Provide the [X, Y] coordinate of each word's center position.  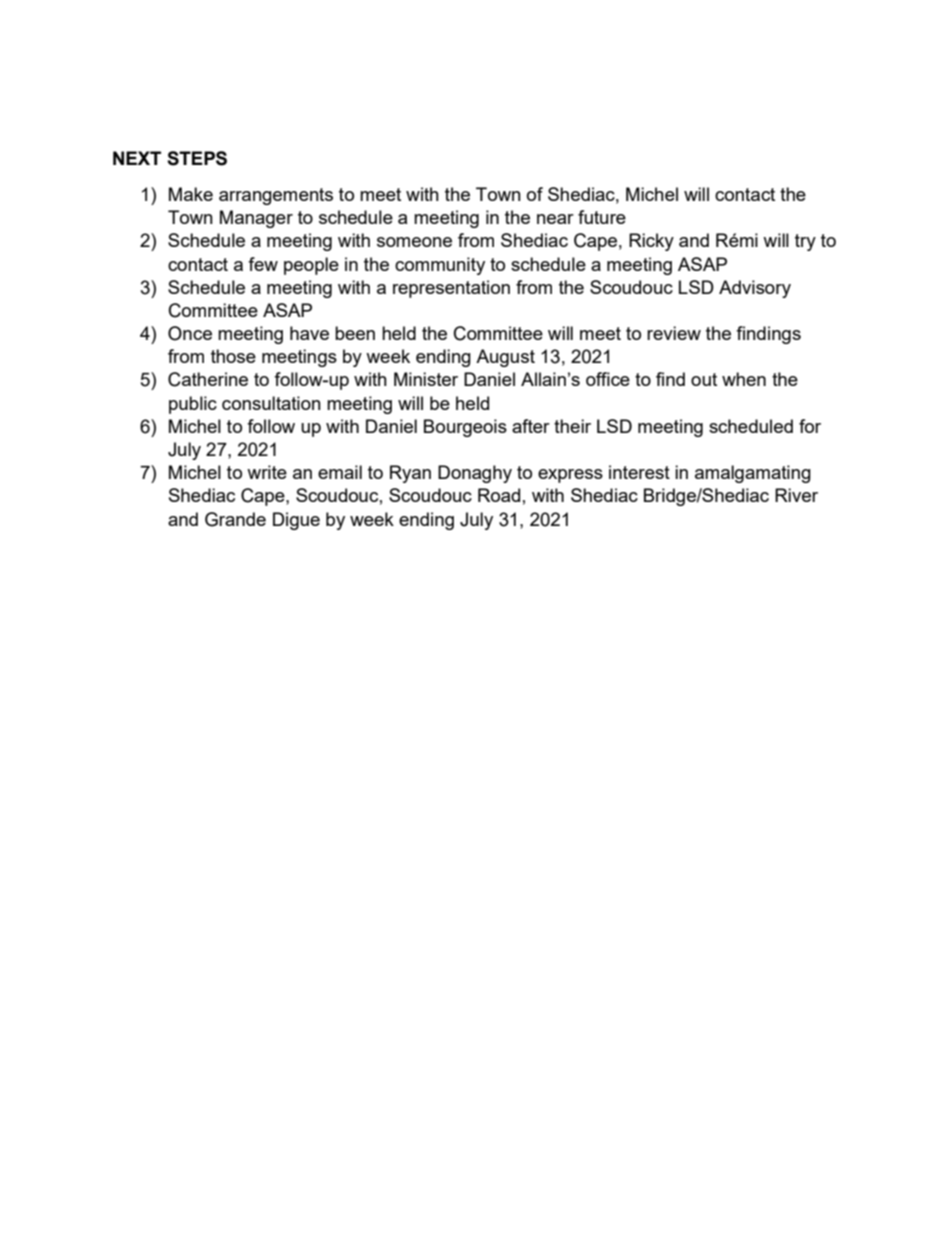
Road [499, 495]
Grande [235, 519]
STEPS [197, 158]
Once [190, 333]
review [674, 333]
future [602, 217]
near [555, 219]
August [505, 358]
